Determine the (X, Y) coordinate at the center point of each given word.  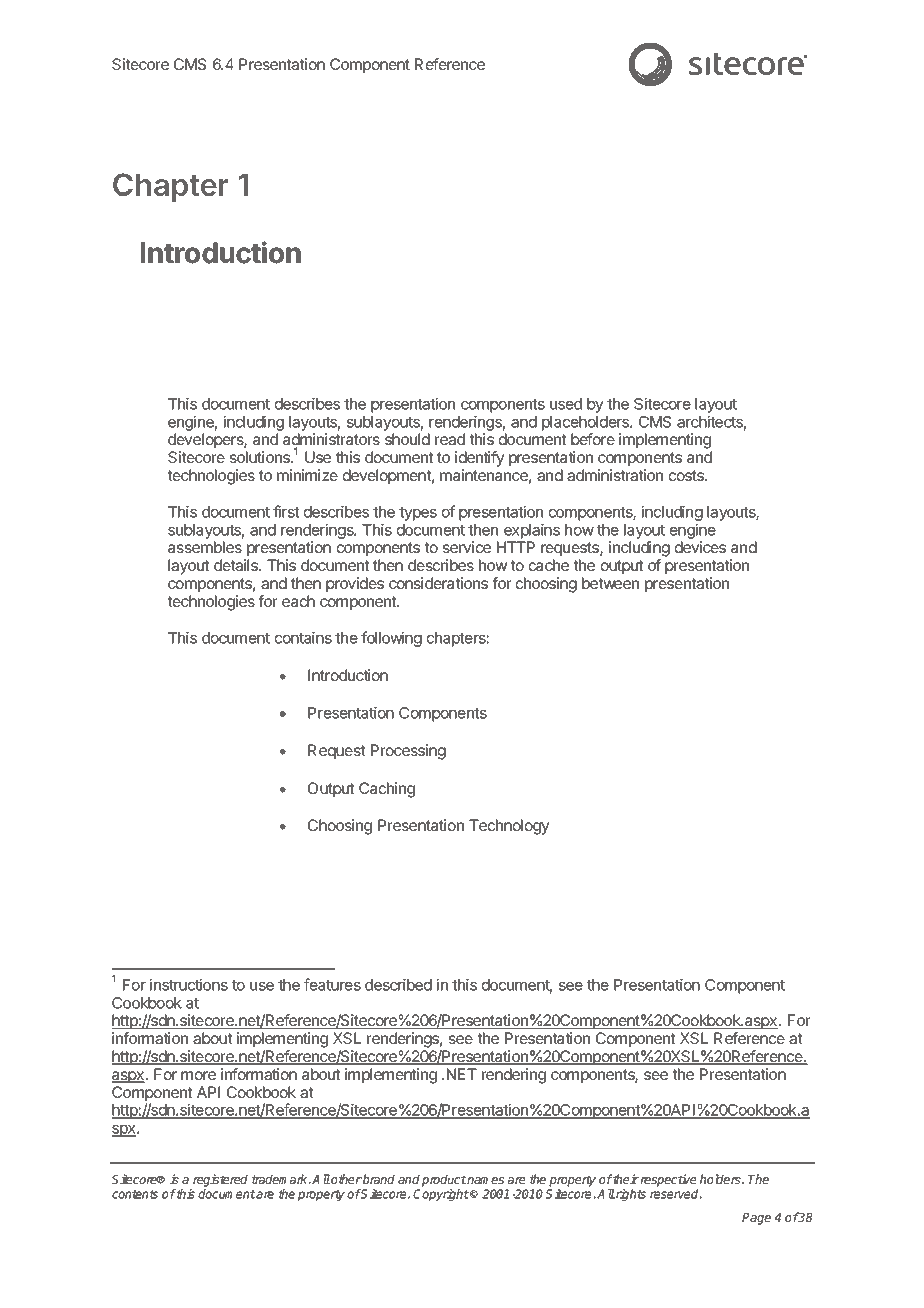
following (391, 639)
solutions (261, 457)
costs (687, 475)
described (398, 984)
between (610, 583)
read (450, 439)
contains (303, 637)
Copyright (441, 1195)
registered (220, 1180)
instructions (189, 984)
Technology (509, 827)
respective (668, 1180)
